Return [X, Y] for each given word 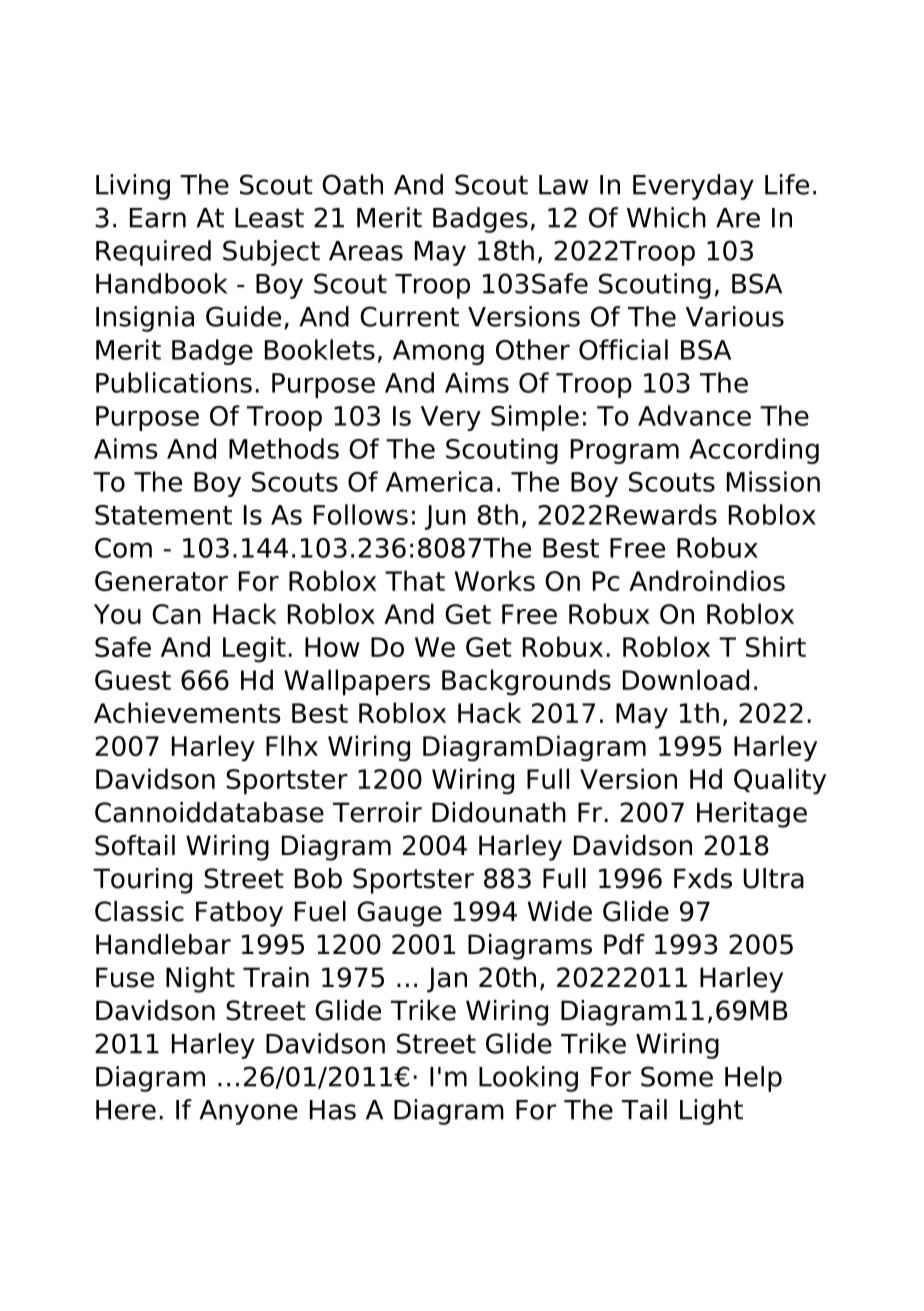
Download [686, 679]
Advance [694, 415]
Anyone [248, 1112]
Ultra [773, 878]
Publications [174, 382]
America [439, 481]
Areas [366, 251]
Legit [254, 649]
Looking [528, 1079]
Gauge [399, 914]
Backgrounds [526, 682]
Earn [158, 218]
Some [677, 1076]
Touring [142, 881]
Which [666, 217]
